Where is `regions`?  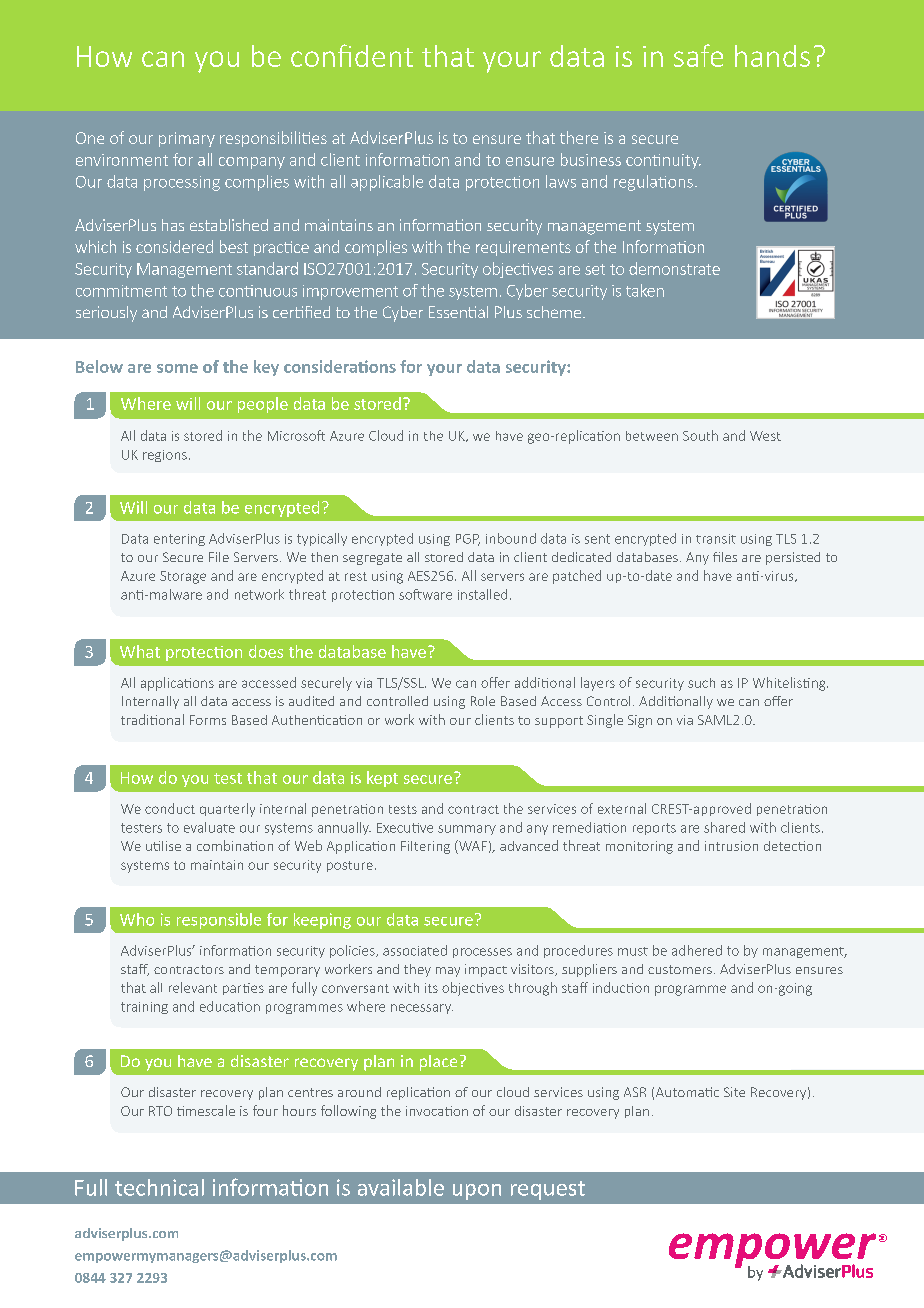 regions is located at coordinates (165, 456).
